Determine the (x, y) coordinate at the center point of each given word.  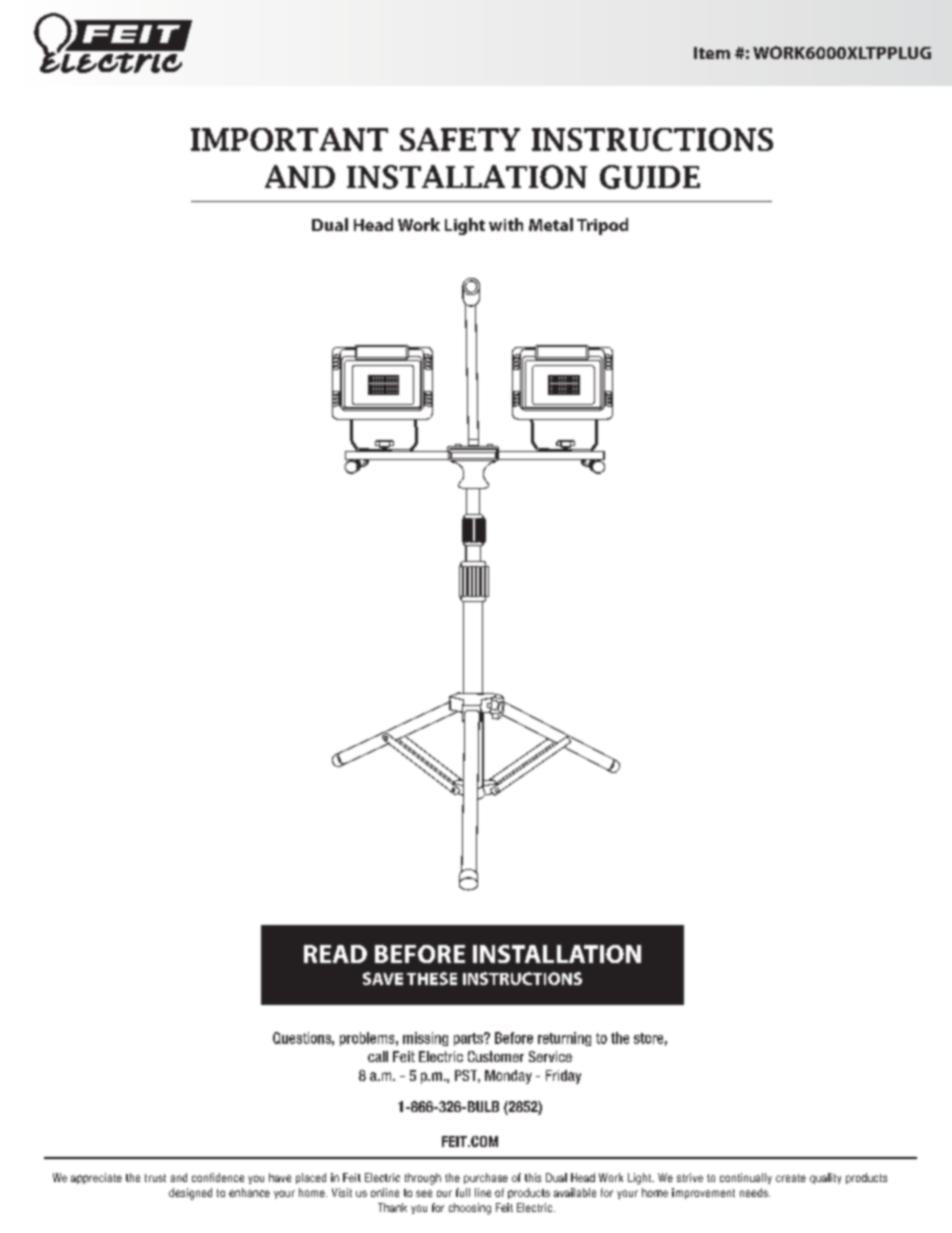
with (506, 224)
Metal (551, 224)
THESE (432, 978)
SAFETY (460, 139)
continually (746, 1178)
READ (335, 954)
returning (564, 1039)
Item (712, 53)
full (463, 1192)
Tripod (602, 226)
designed (190, 1194)
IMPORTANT (289, 139)
